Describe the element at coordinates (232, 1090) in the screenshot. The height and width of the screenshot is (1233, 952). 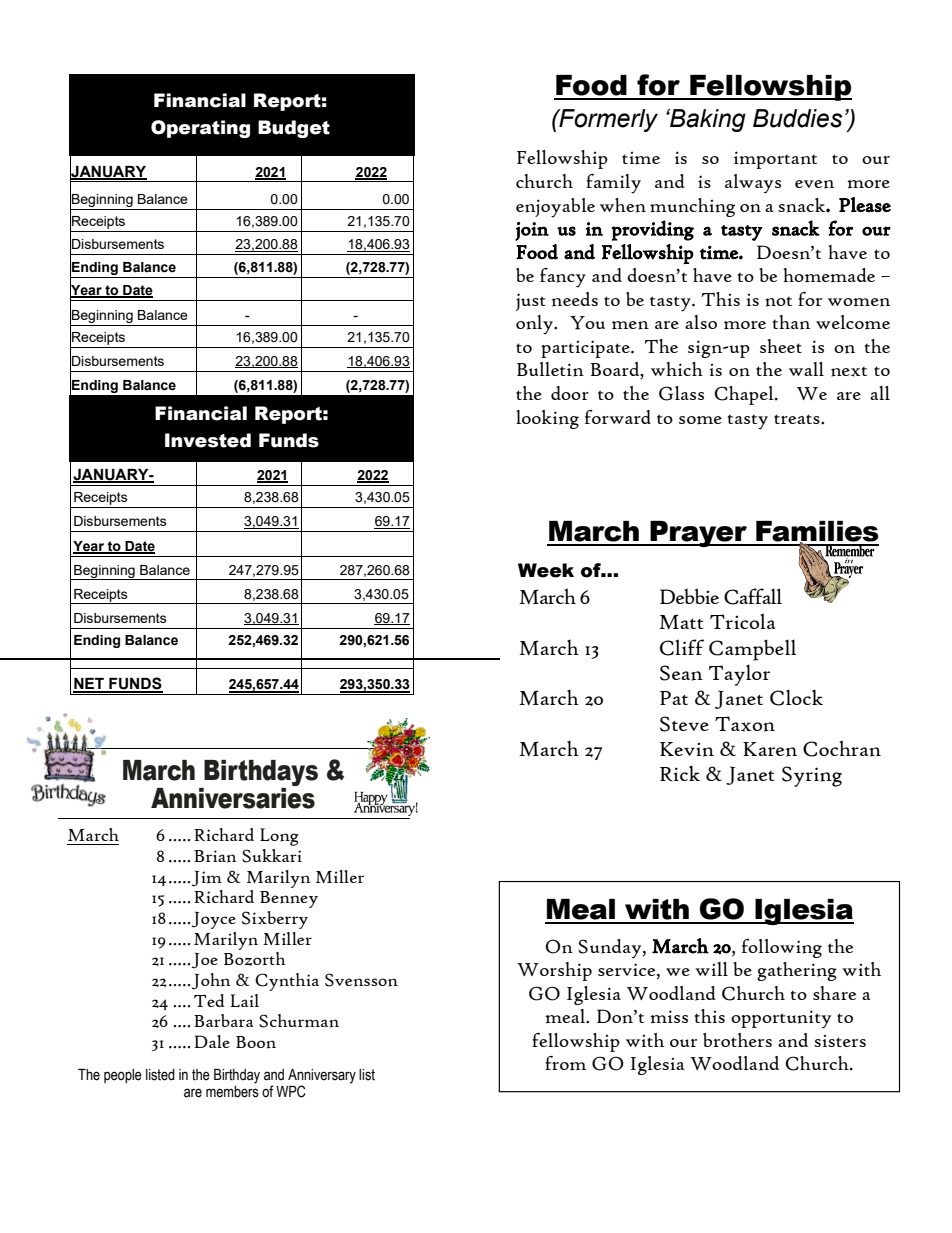
I see `members` at that location.
